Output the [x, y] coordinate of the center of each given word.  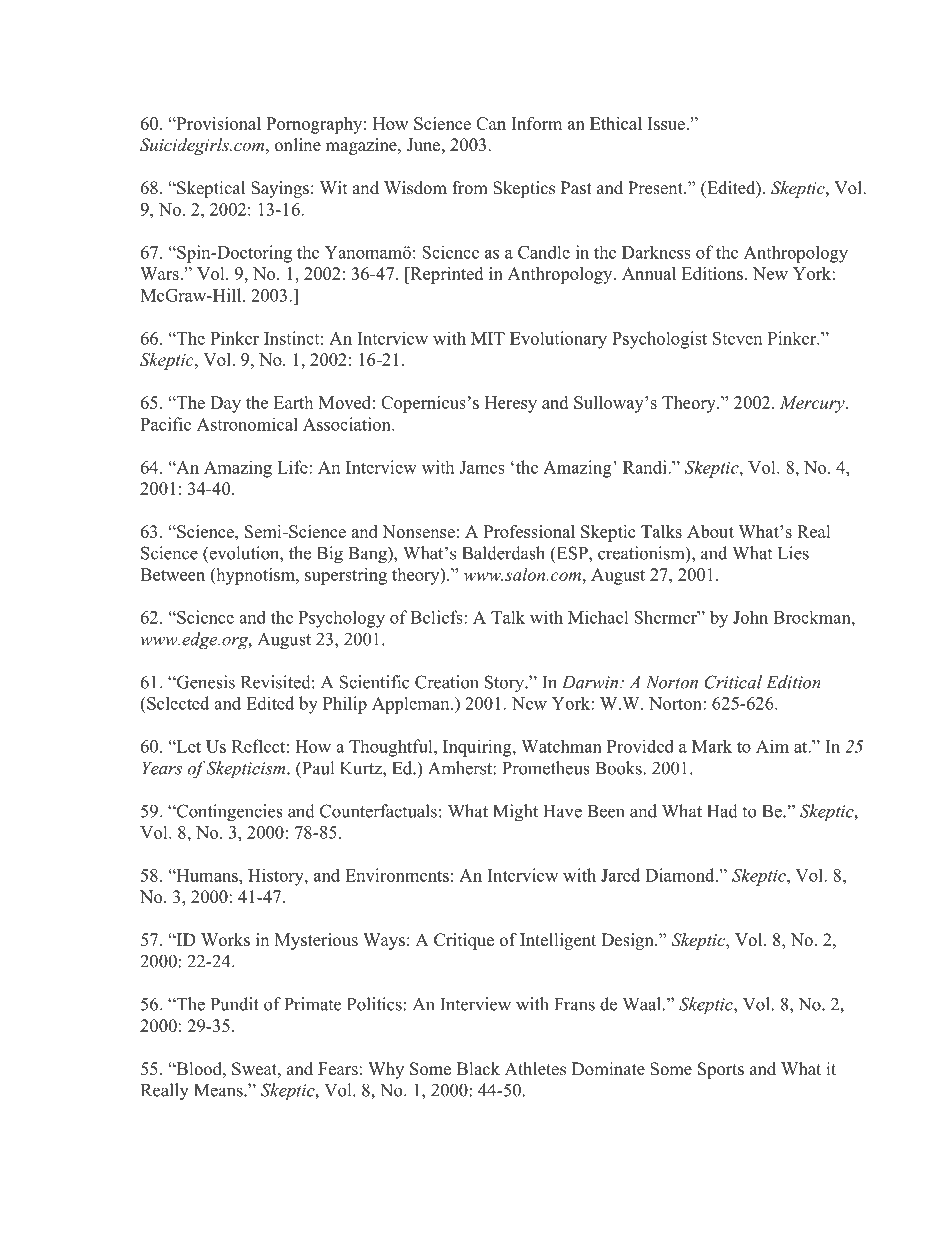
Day [225, 404]
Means [219, 1090]
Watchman [561, 746]
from [470, 188]
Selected [177, 703]
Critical [733, 682]
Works [225, 940]
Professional [529, 531]
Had [722, 811]
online [298, 145]
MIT [488, 338]
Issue [667, 123]
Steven [737, 338]
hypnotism [255, 576]
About [710, 531]
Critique [464, 941]
